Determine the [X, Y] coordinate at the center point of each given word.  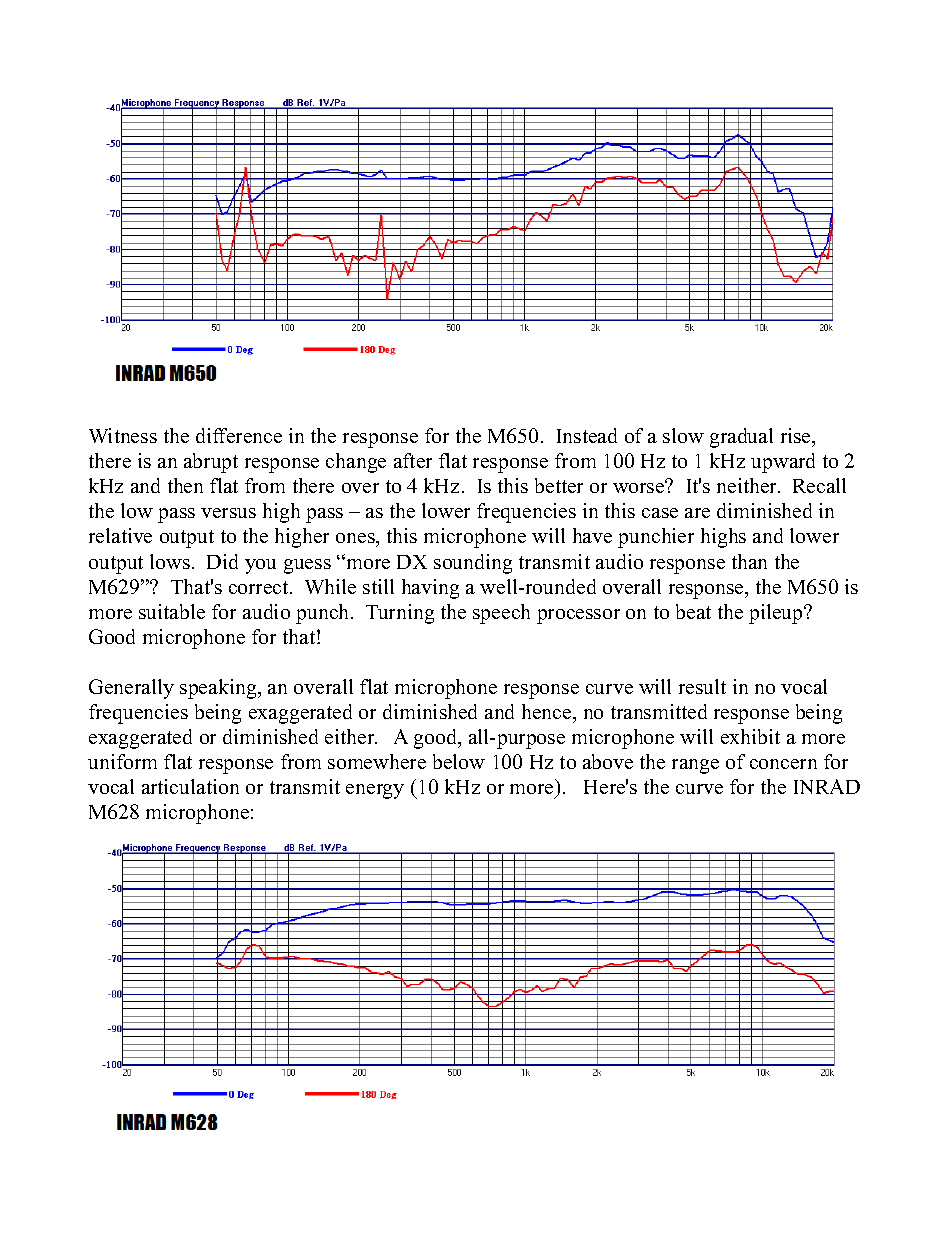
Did [222, 561]
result [702, 686]
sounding [473, 564]
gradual [741, 438]
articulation [190, 786]
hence [548, 711]
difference [239, 435]
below [459, 761]
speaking [219, 689]
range [695, 766]
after [413, 460]
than [749, 561]
